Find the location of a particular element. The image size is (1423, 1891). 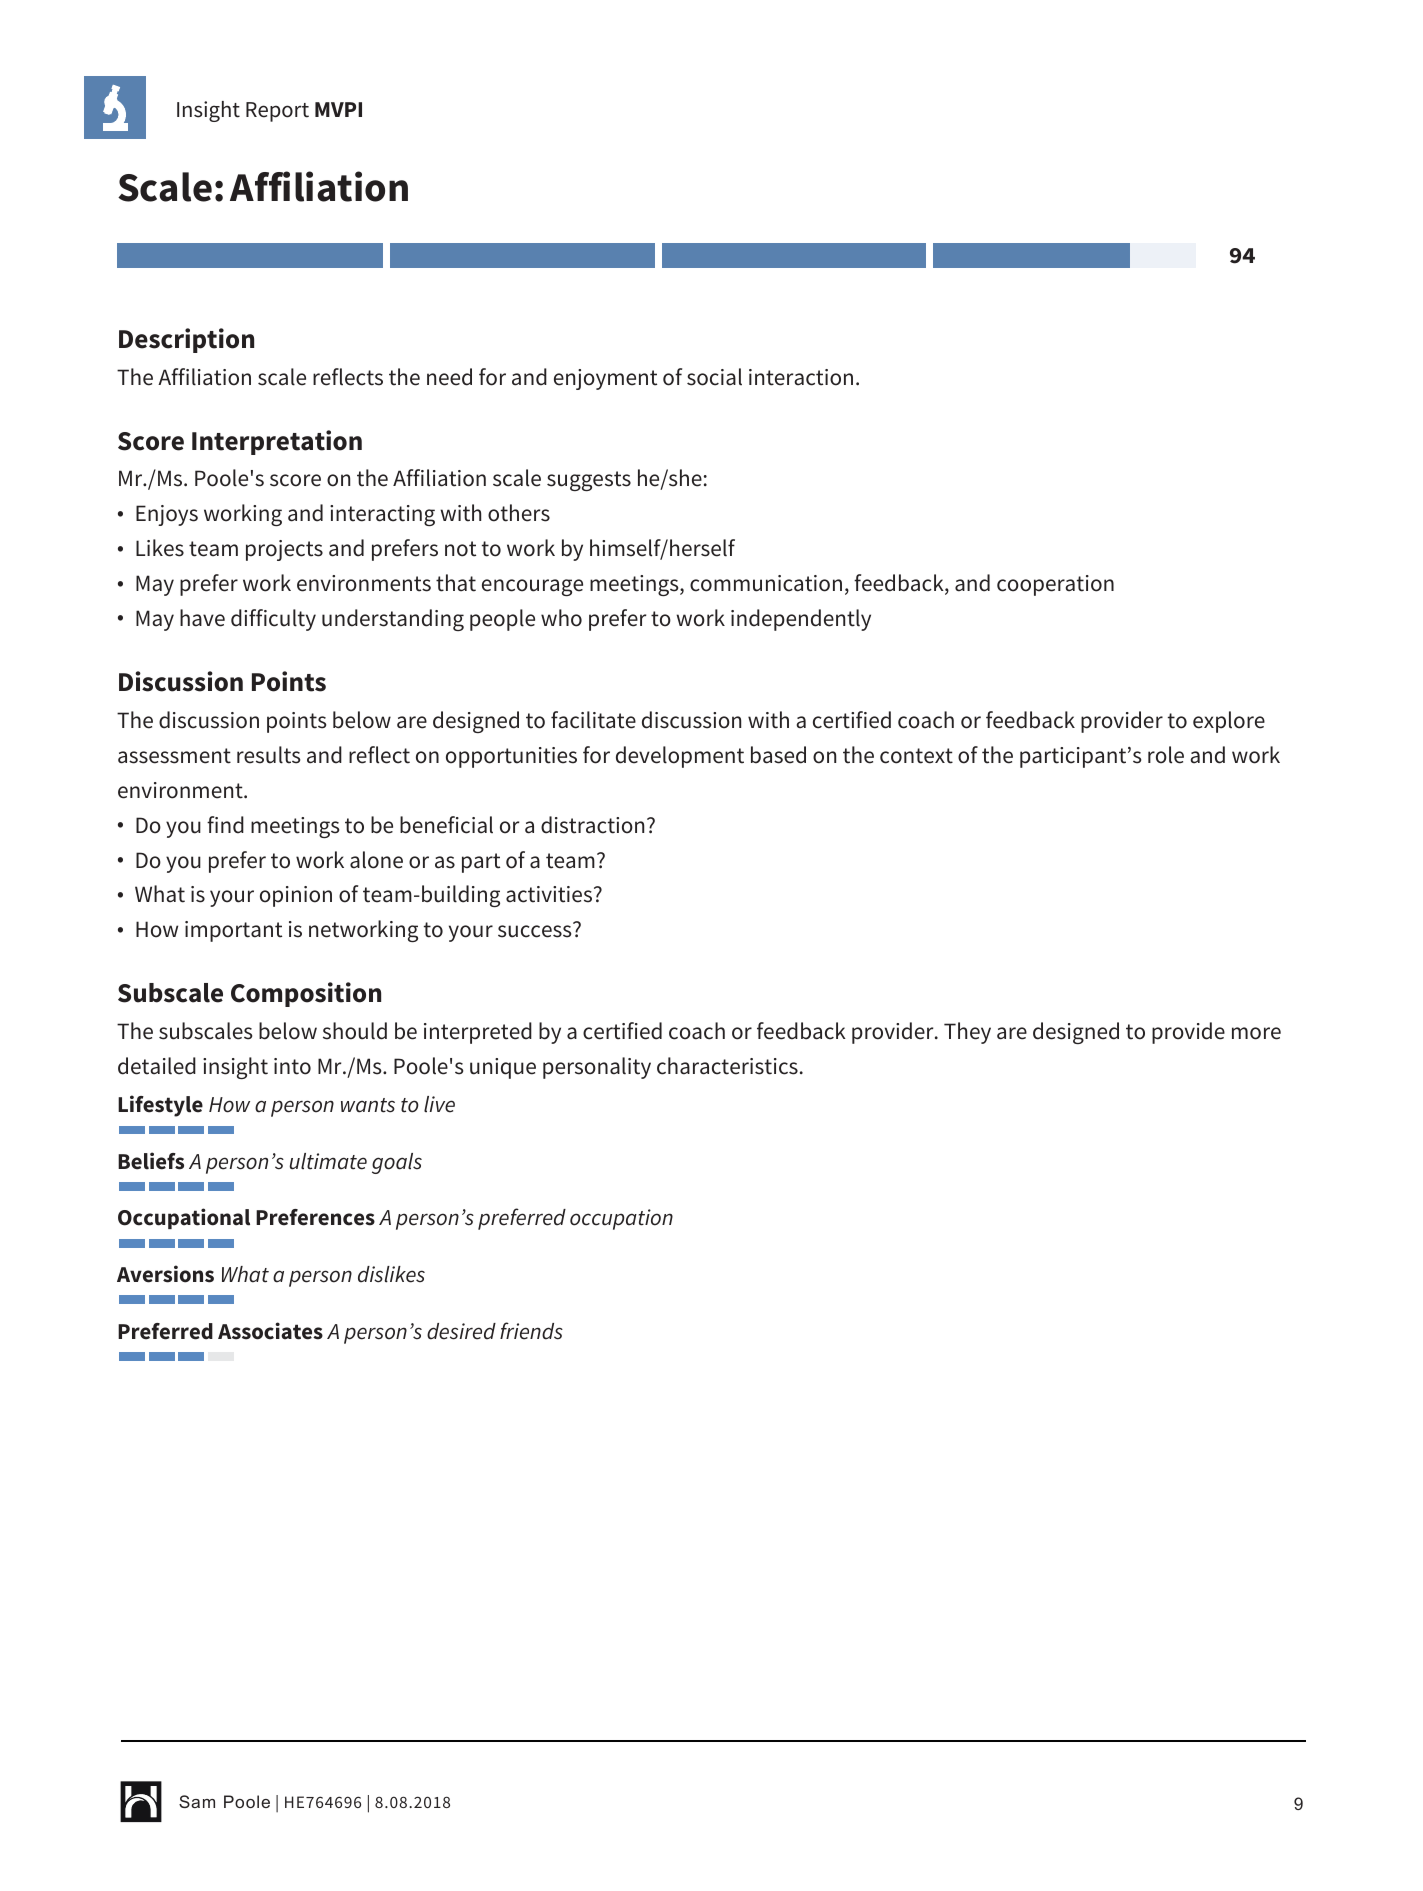

desired is located at coordinates (461, 1331).
